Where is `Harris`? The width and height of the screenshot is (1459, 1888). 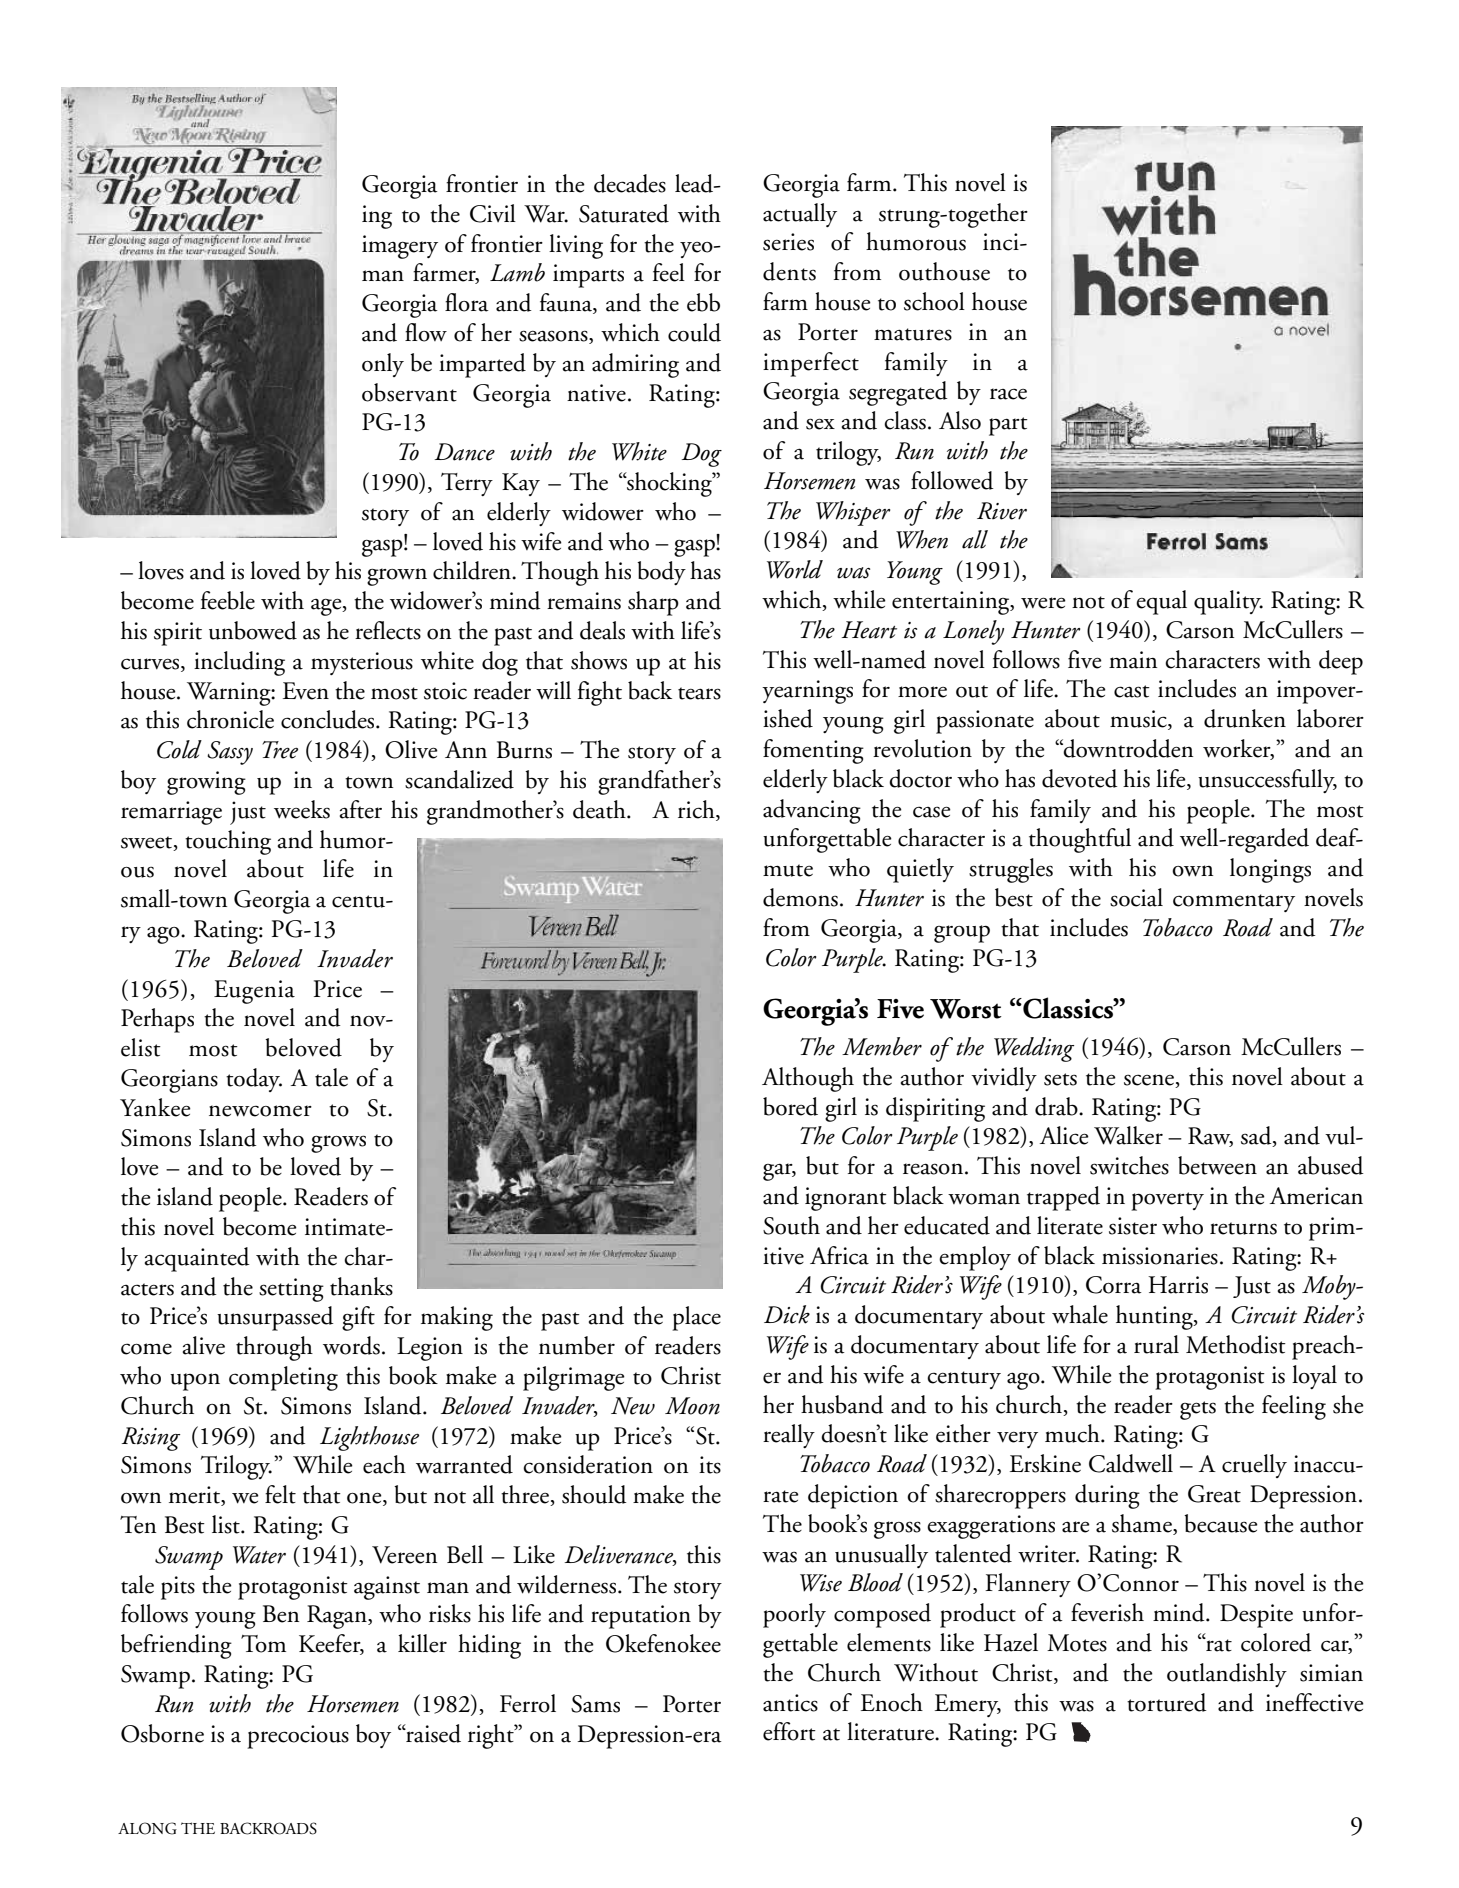
Harris is located at coordinates (1178, 1285).
